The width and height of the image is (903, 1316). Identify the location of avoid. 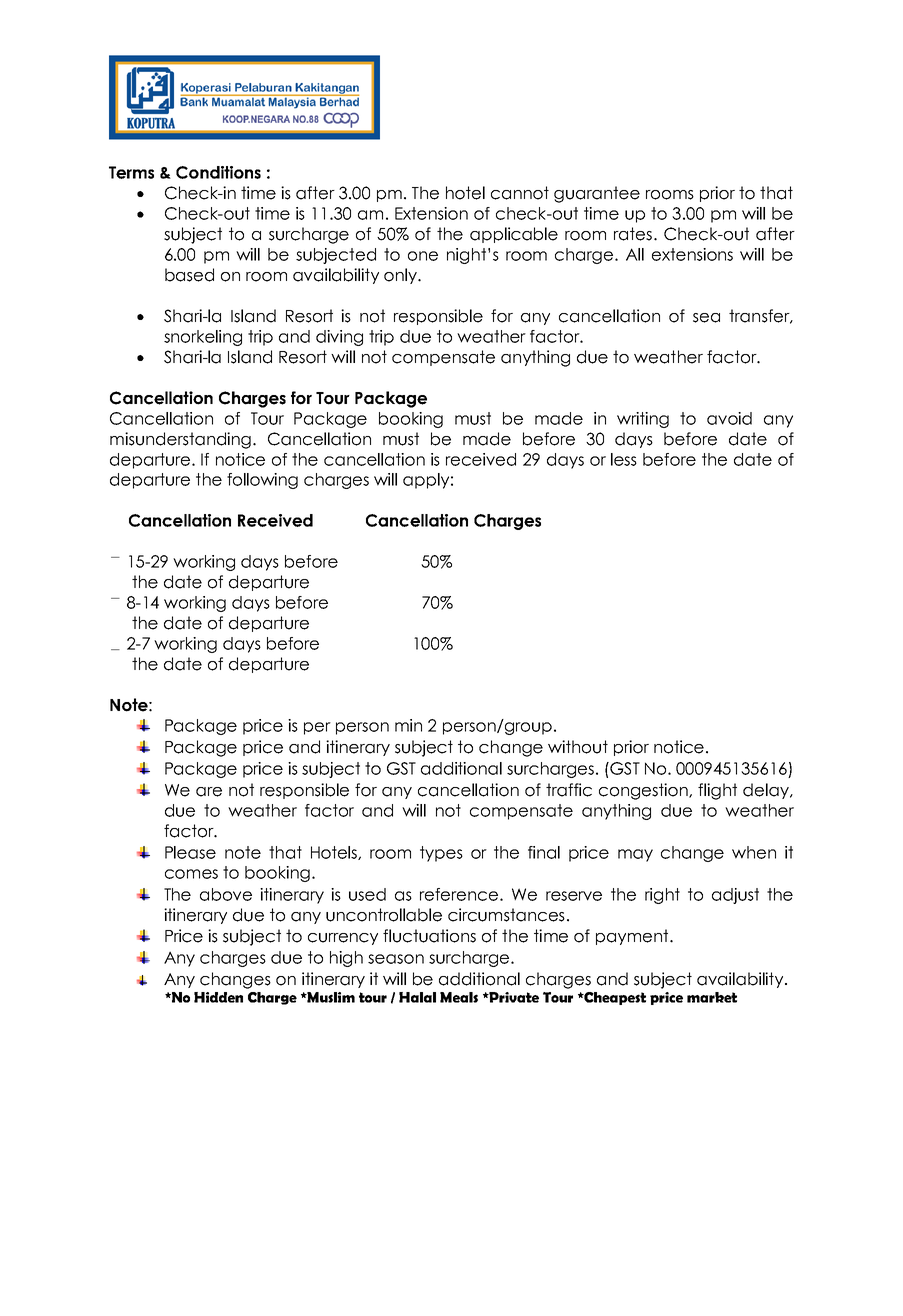
(729, 418).
